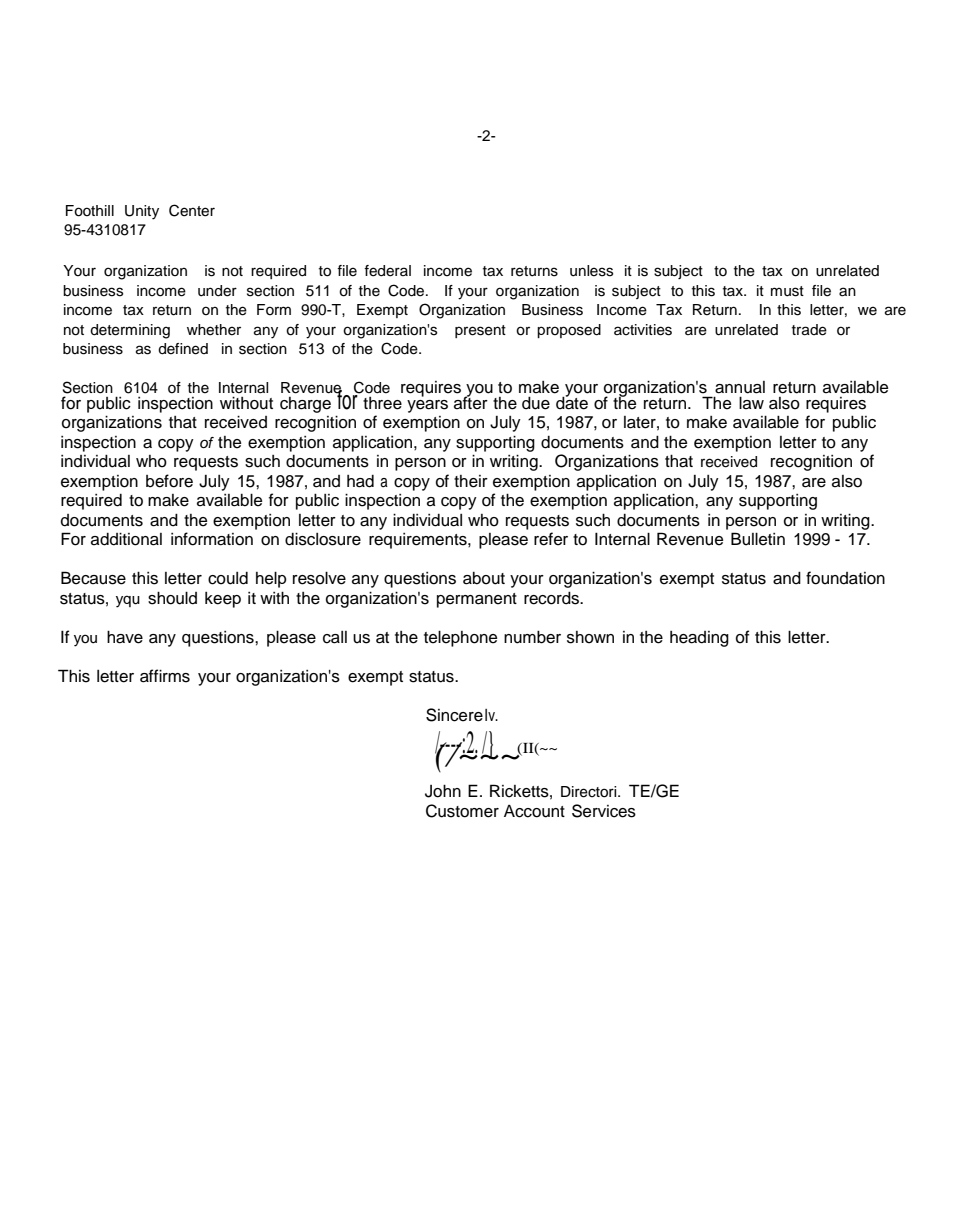 This page has height=1232, width=958. Describe the element at coordinates (387, 271) in the page. I see `federal` at that location.
